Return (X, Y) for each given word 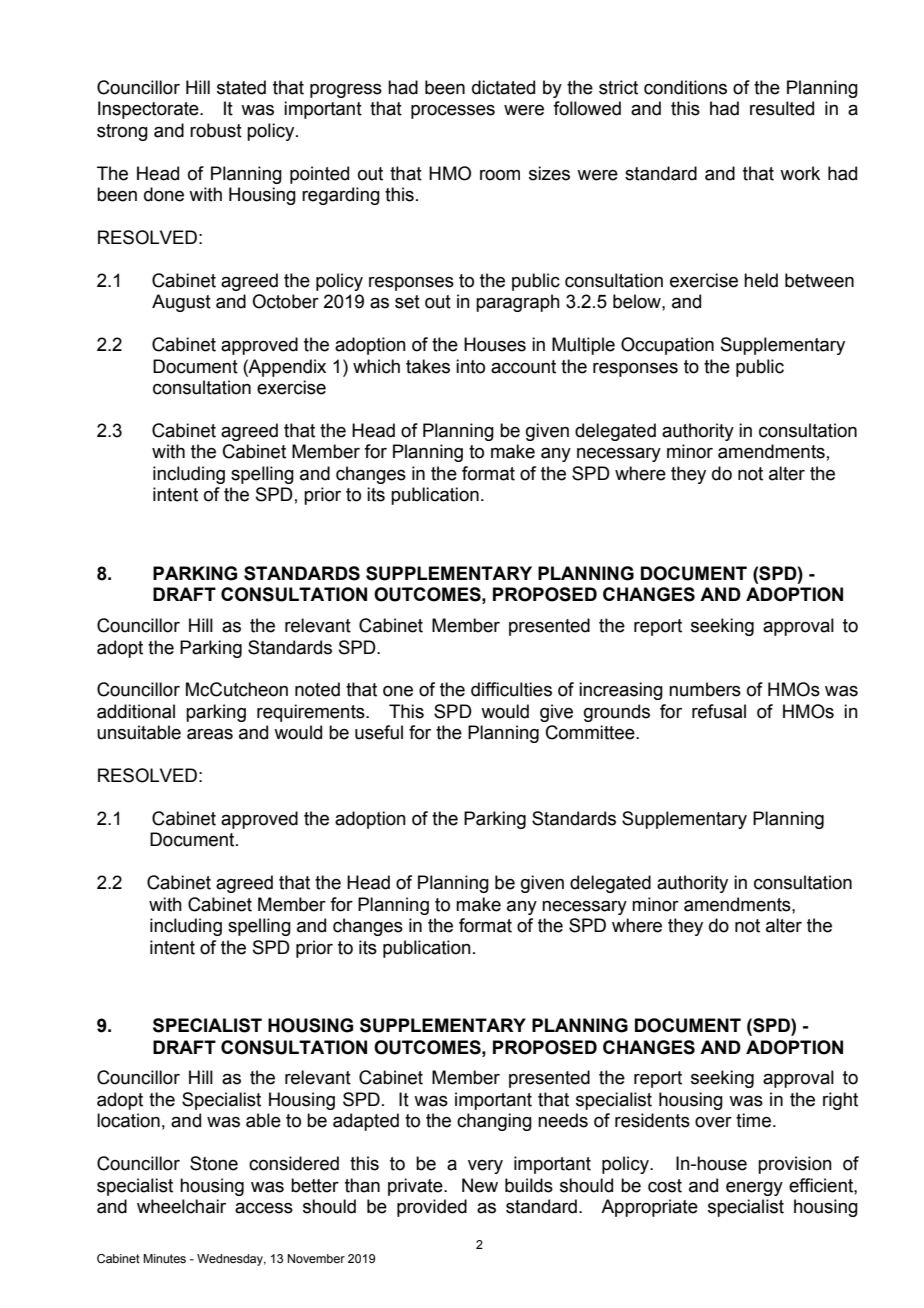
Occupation (667, 346)
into (470, 366)
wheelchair (181, 1206)
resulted (782, 108)
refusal (719, 711)
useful (379, 732)
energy (754, 1189)
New (480, 1185)
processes (453, 112)
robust (216, 130)
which (376, 366)
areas (210, 734)
